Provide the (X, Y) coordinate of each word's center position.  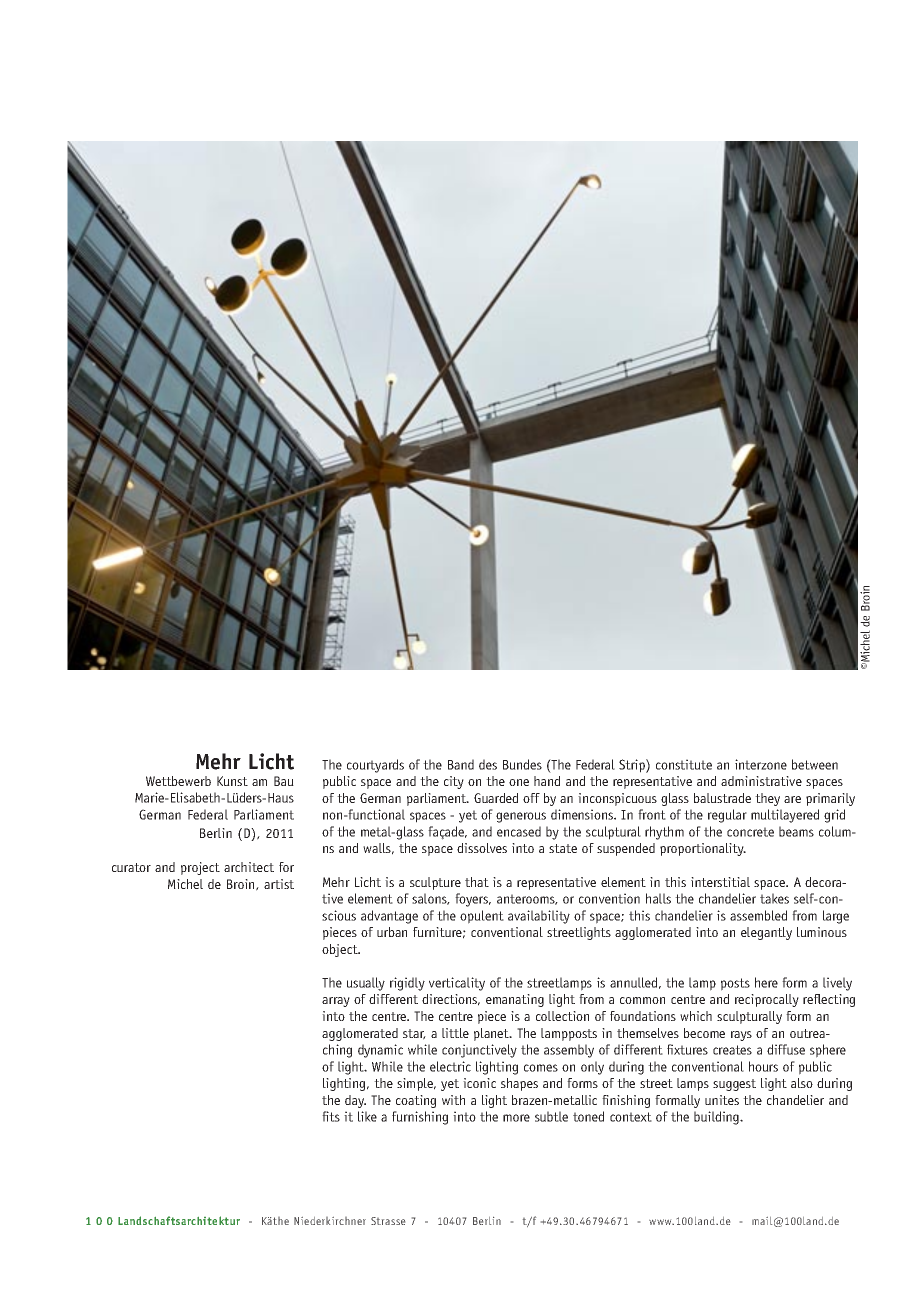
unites (722, 1100)
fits (331, 1116)
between (815, 764)
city (454, 782)
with (453, 1100)
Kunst (232, 781)
